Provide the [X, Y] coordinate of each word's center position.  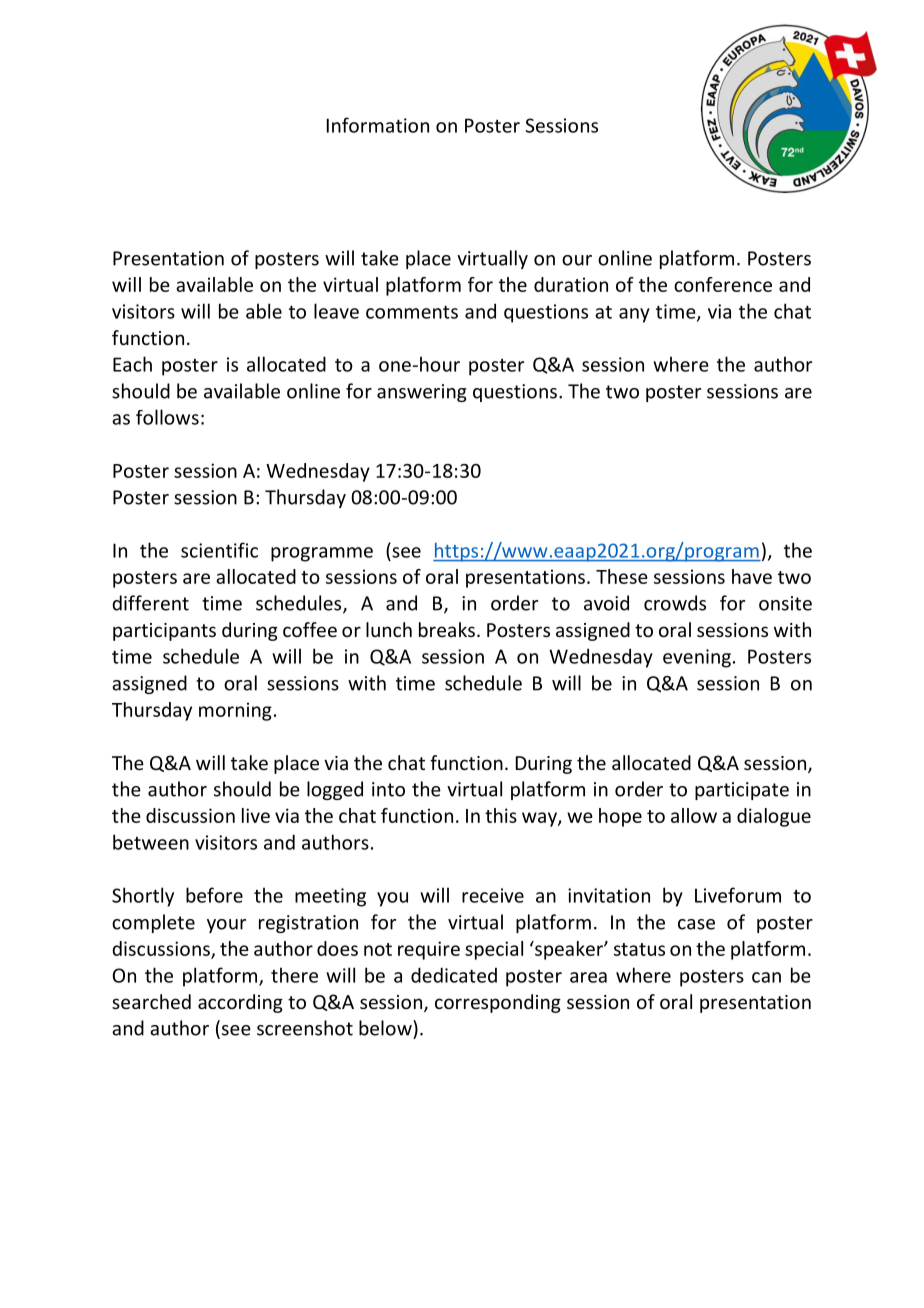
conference [723, 284]
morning [235, 711]
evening [697, 658]
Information [378, 125]
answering [422, 393]
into [388, 789]
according [240, 1003]
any [634, 315]
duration [571, 284]
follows [167, 417]
